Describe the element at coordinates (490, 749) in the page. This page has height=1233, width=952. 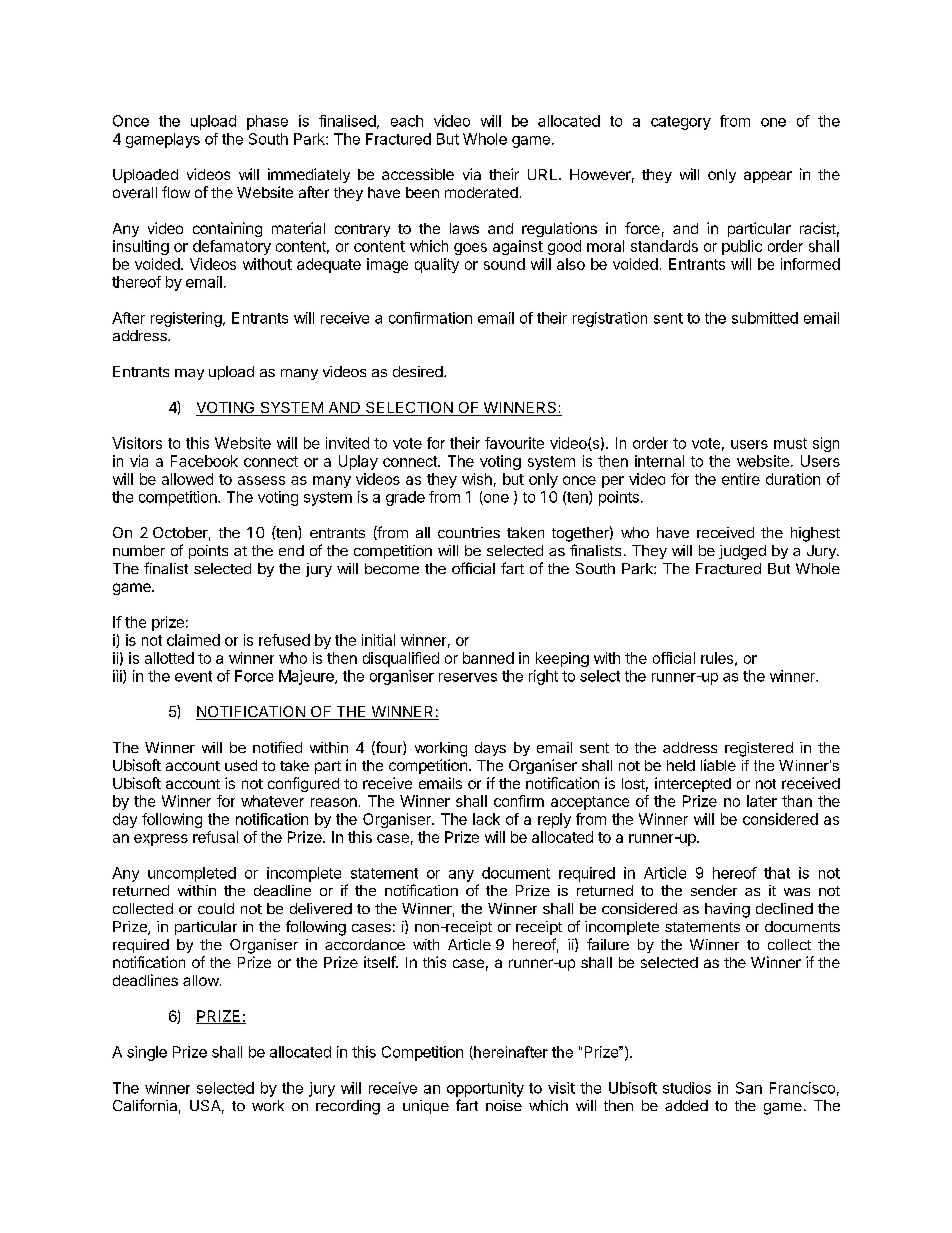
I see `days` at that location.
